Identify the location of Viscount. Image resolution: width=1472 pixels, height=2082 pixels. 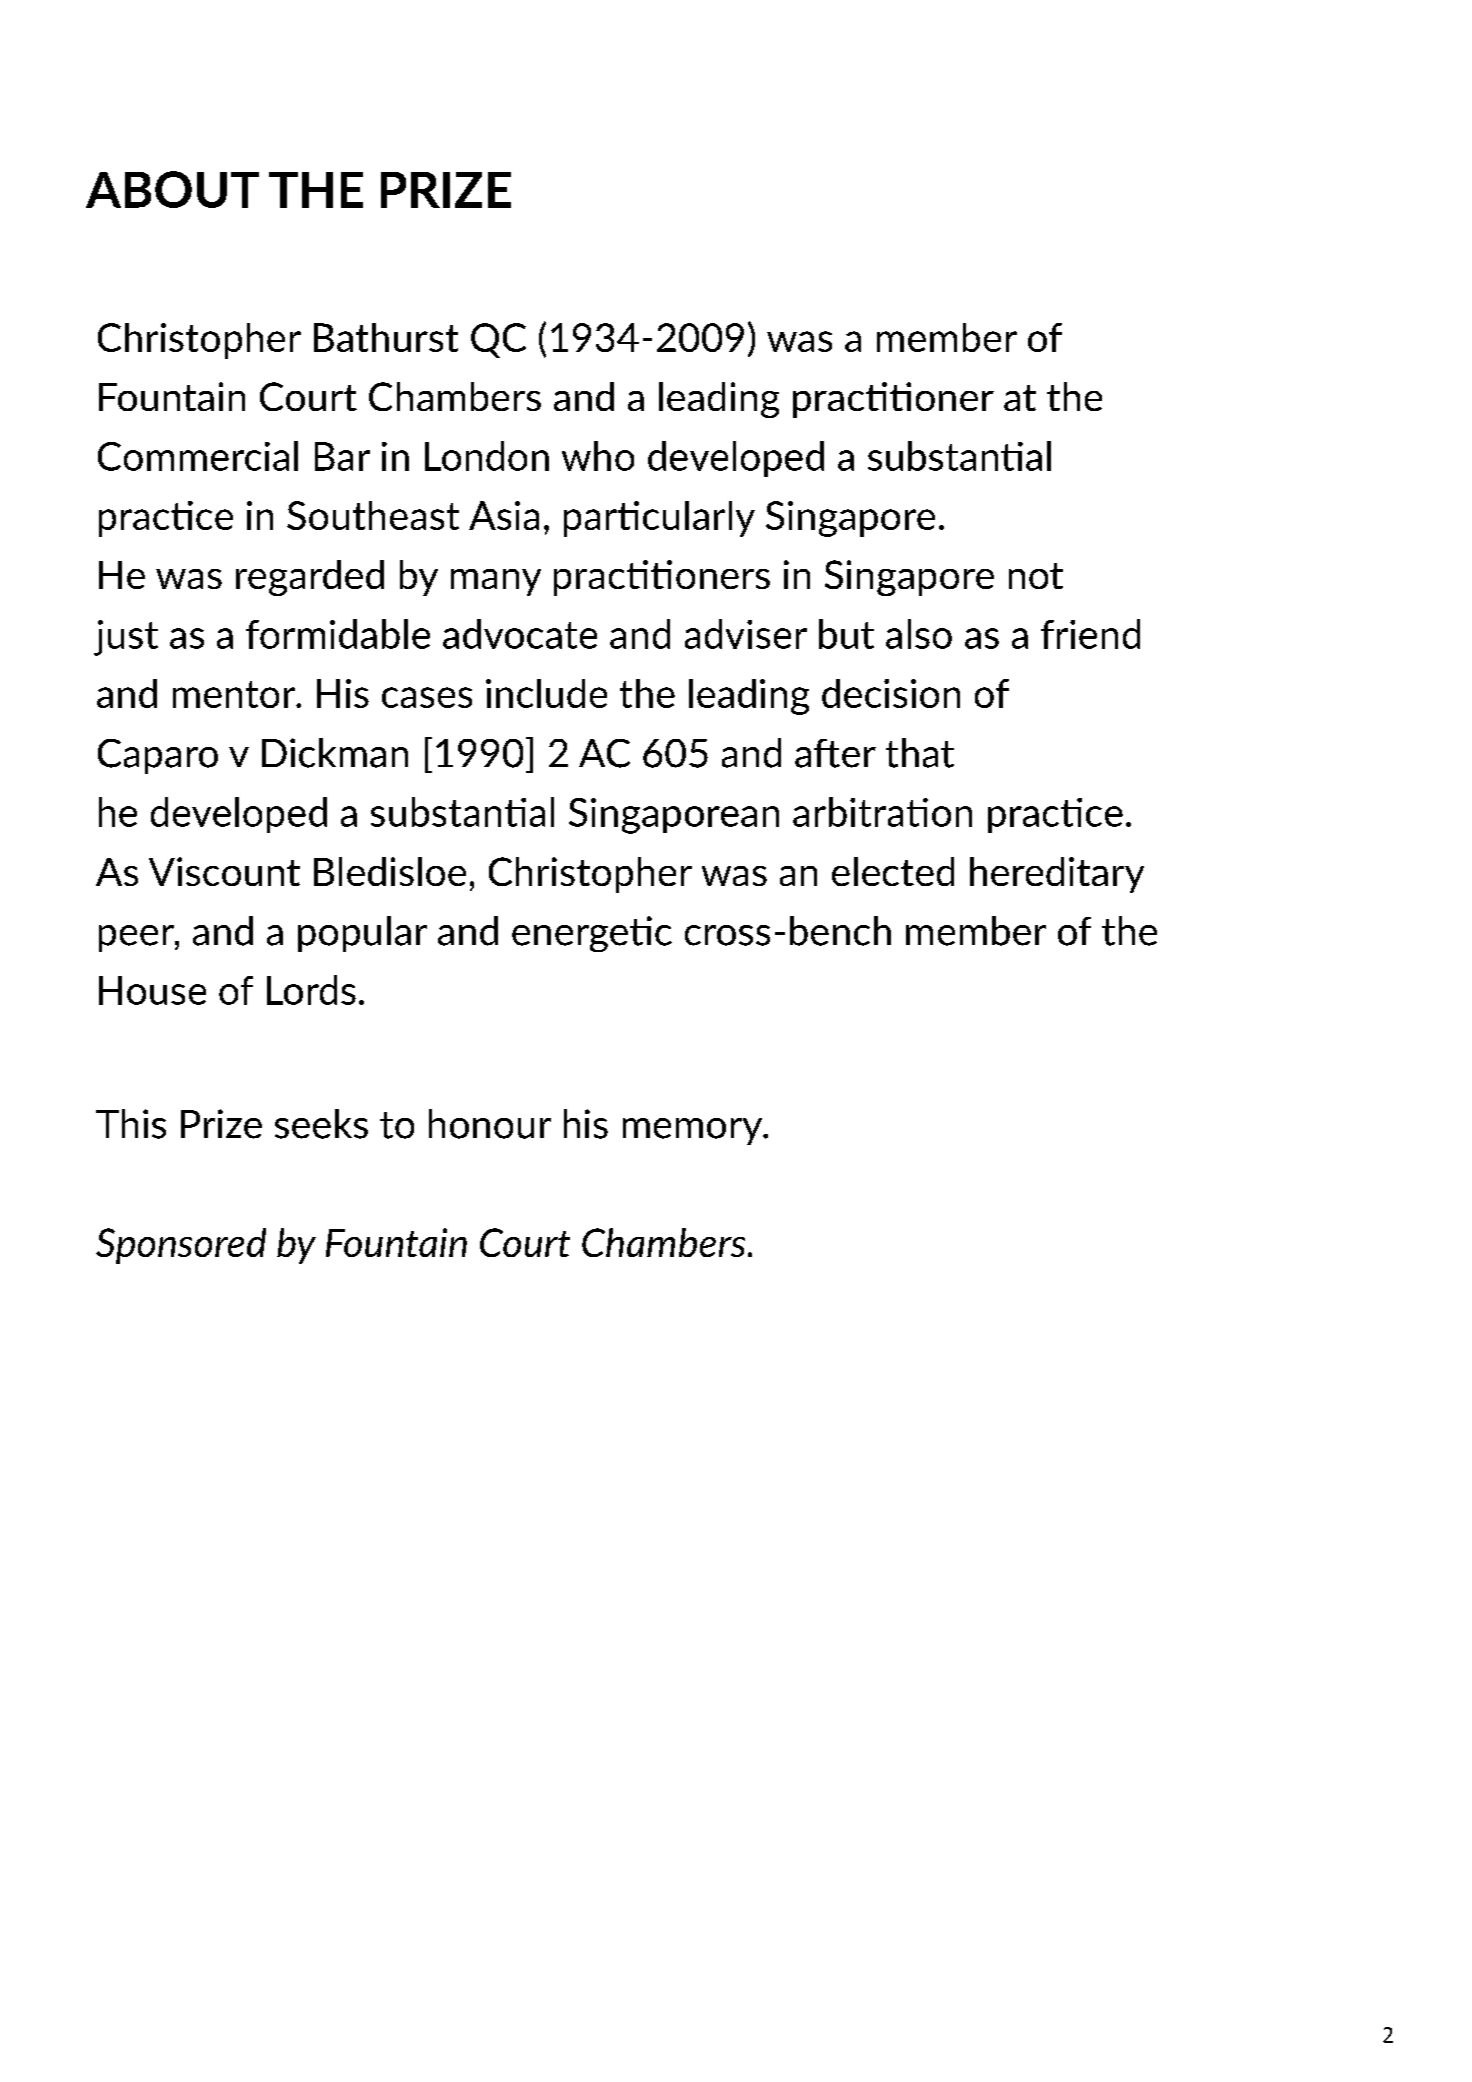
(224, 871).
